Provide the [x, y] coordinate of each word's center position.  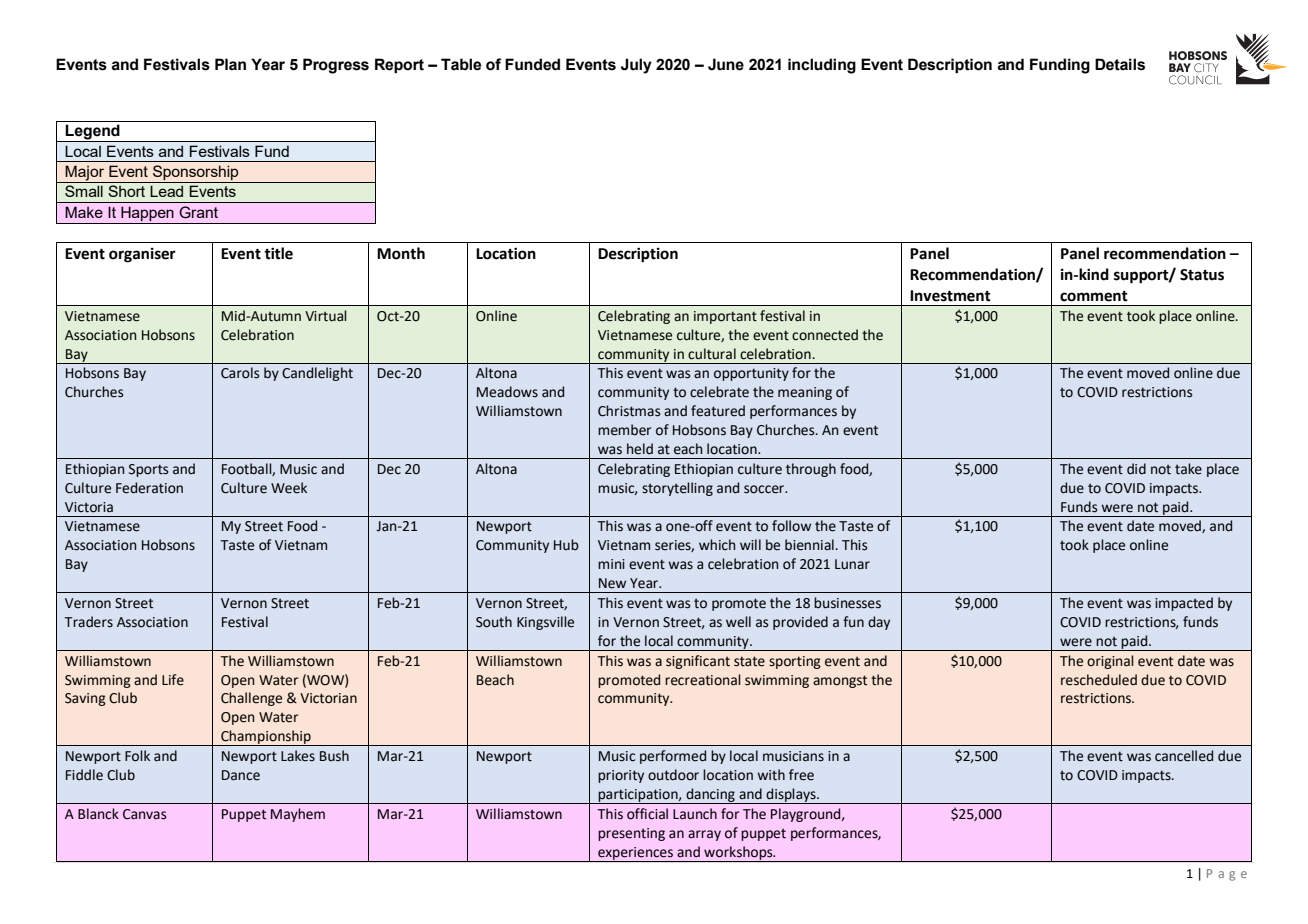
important [725, 317]
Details [1120, 64]
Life [173, 680]
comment [1094, 296]
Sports [148, 470]
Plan [230, 64]
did [1136, 469]
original [1110, 662]
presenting [631, 834]
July [636, 66]
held [640, 449]
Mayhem [298, 815]
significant [698, 662]
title [278, 253]
